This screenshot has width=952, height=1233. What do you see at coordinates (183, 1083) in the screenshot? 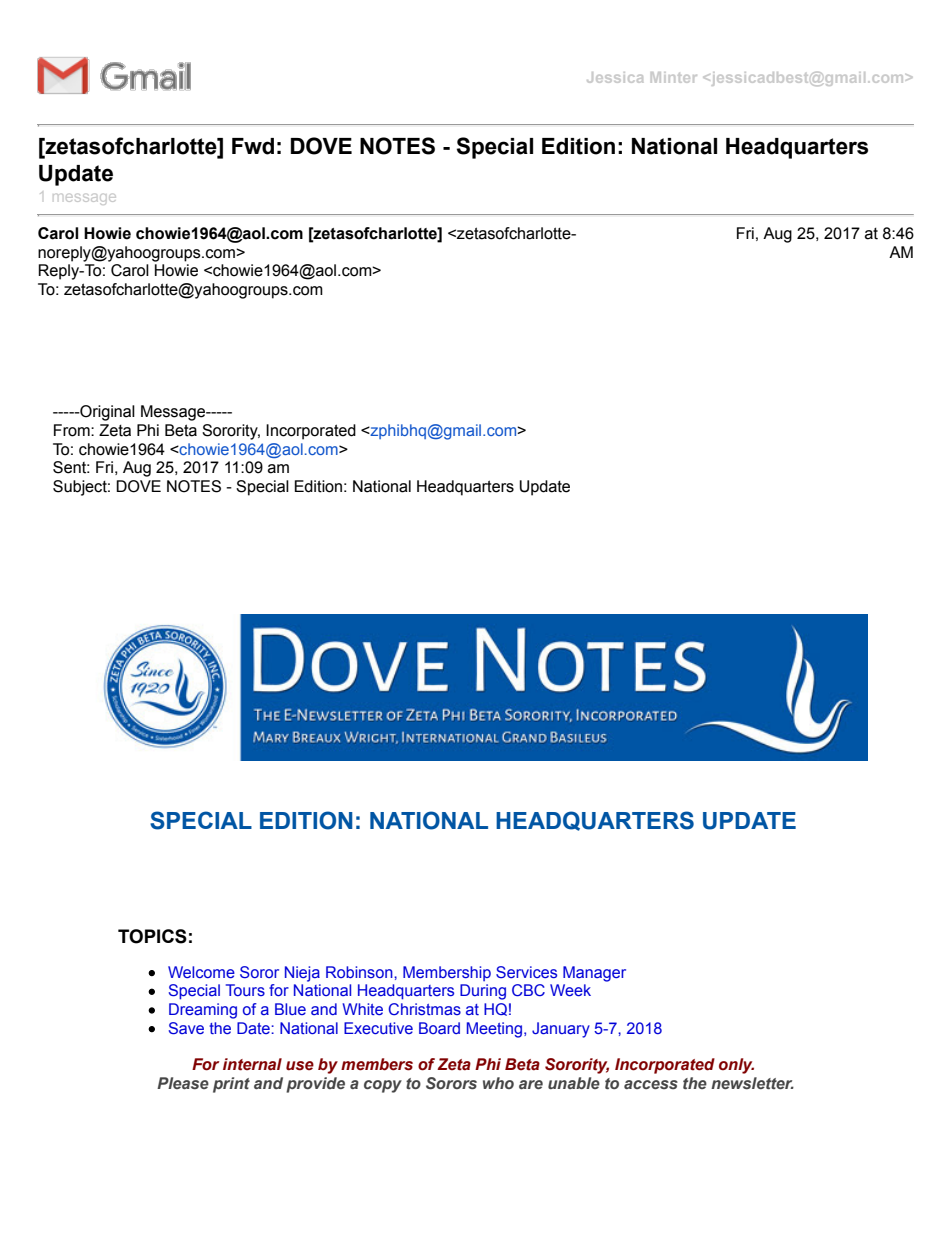
I see `Please` at bounding box center [183, 1083].
